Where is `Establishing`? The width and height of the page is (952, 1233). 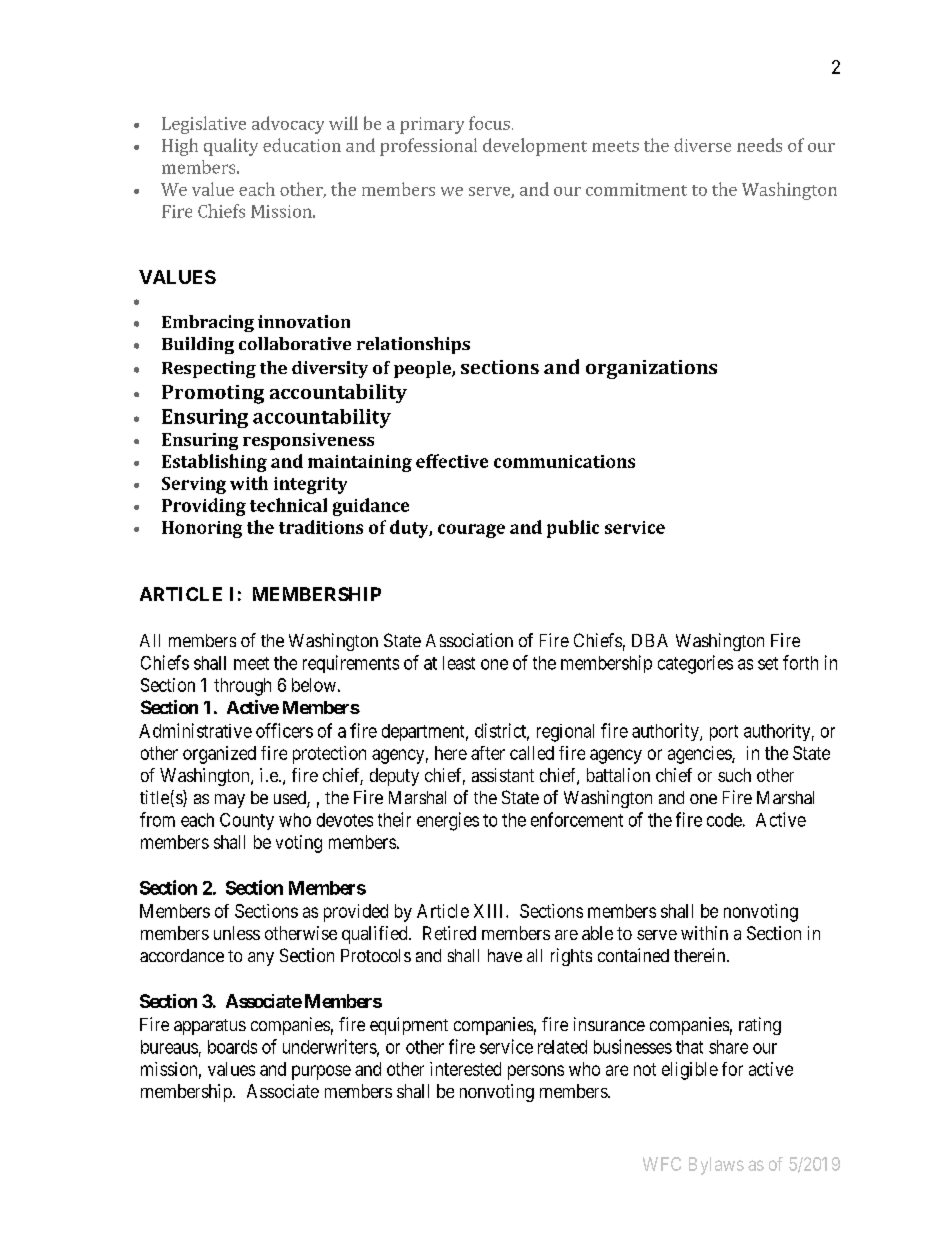 Establishing is located at coordinates (214, 463).
